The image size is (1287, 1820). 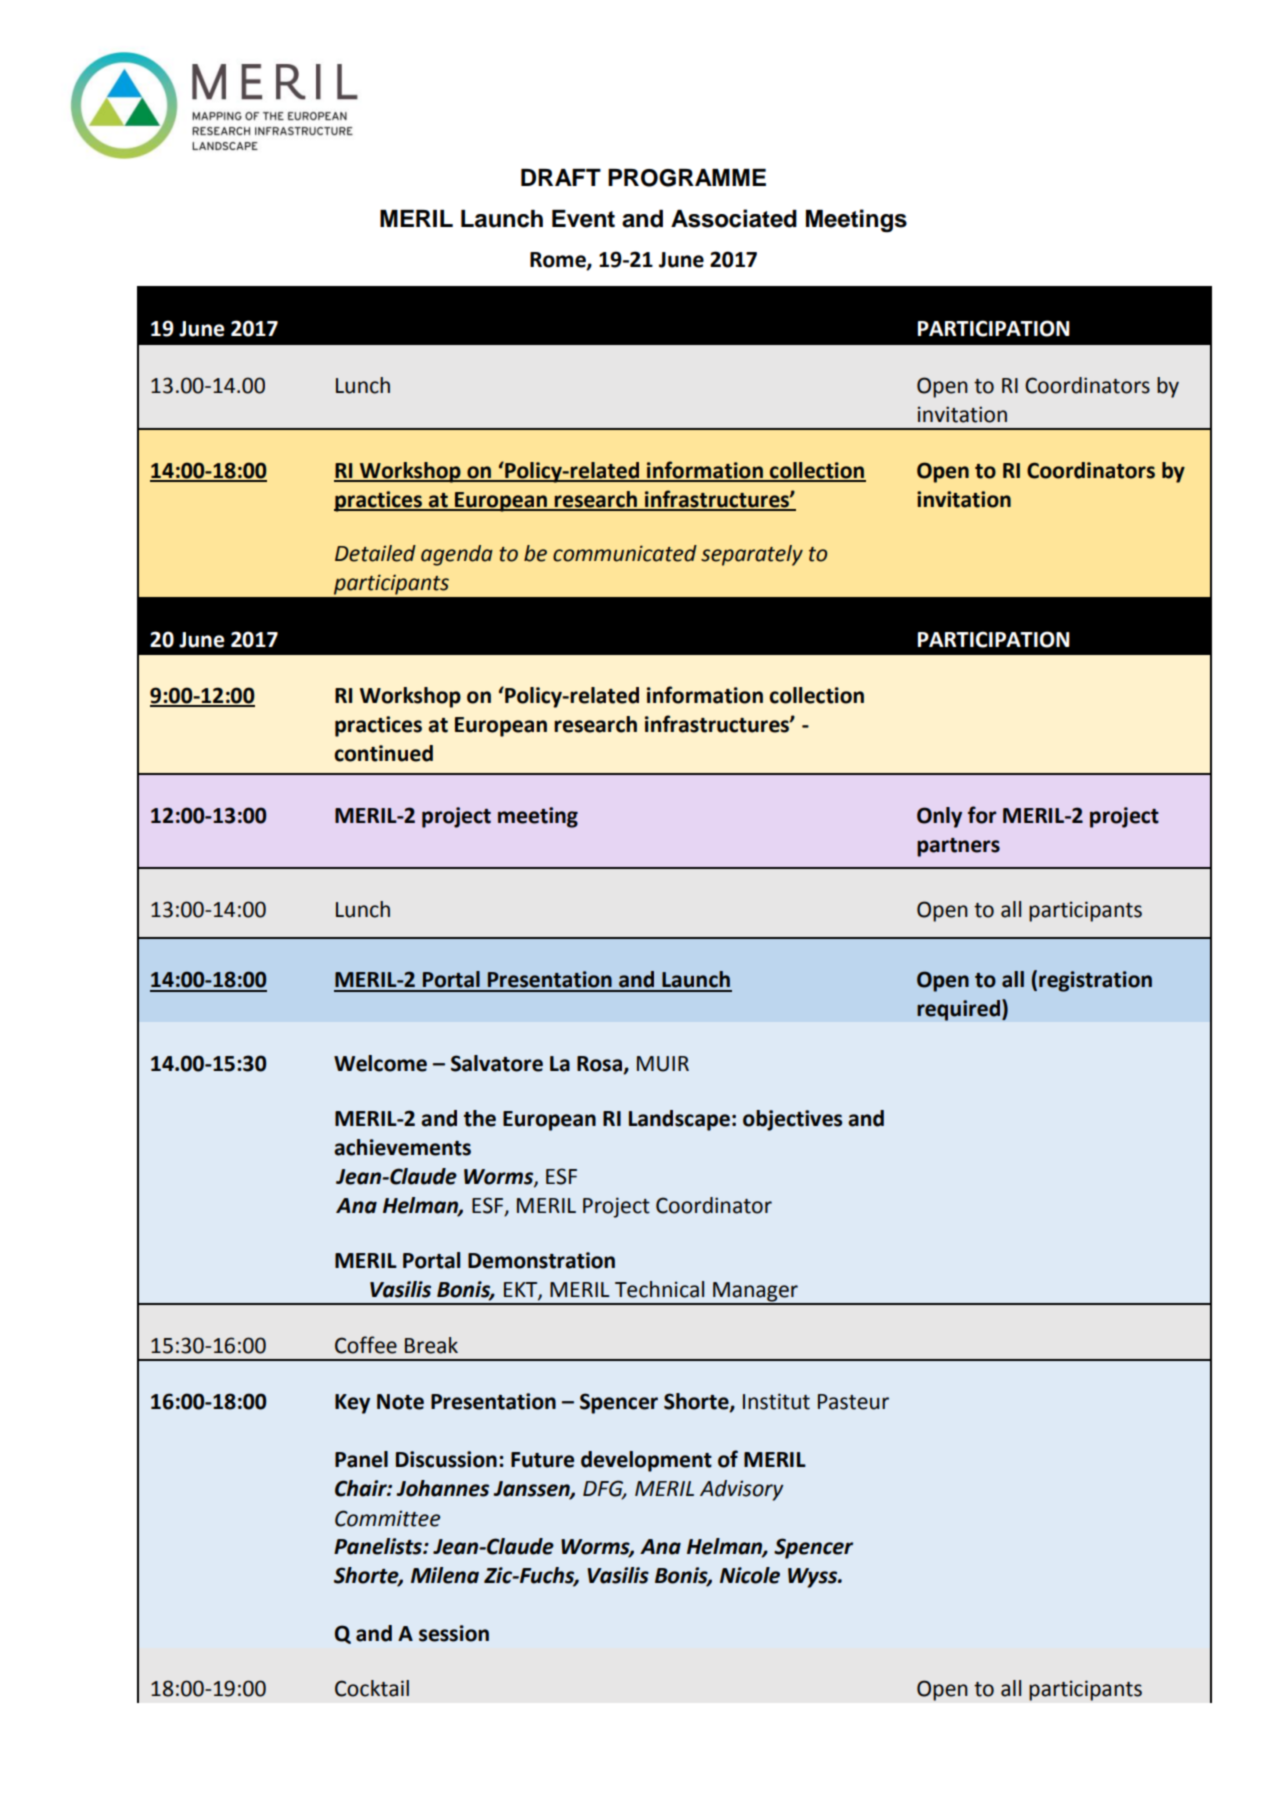 I want to click on Rome, so click(x=559, y=261).
